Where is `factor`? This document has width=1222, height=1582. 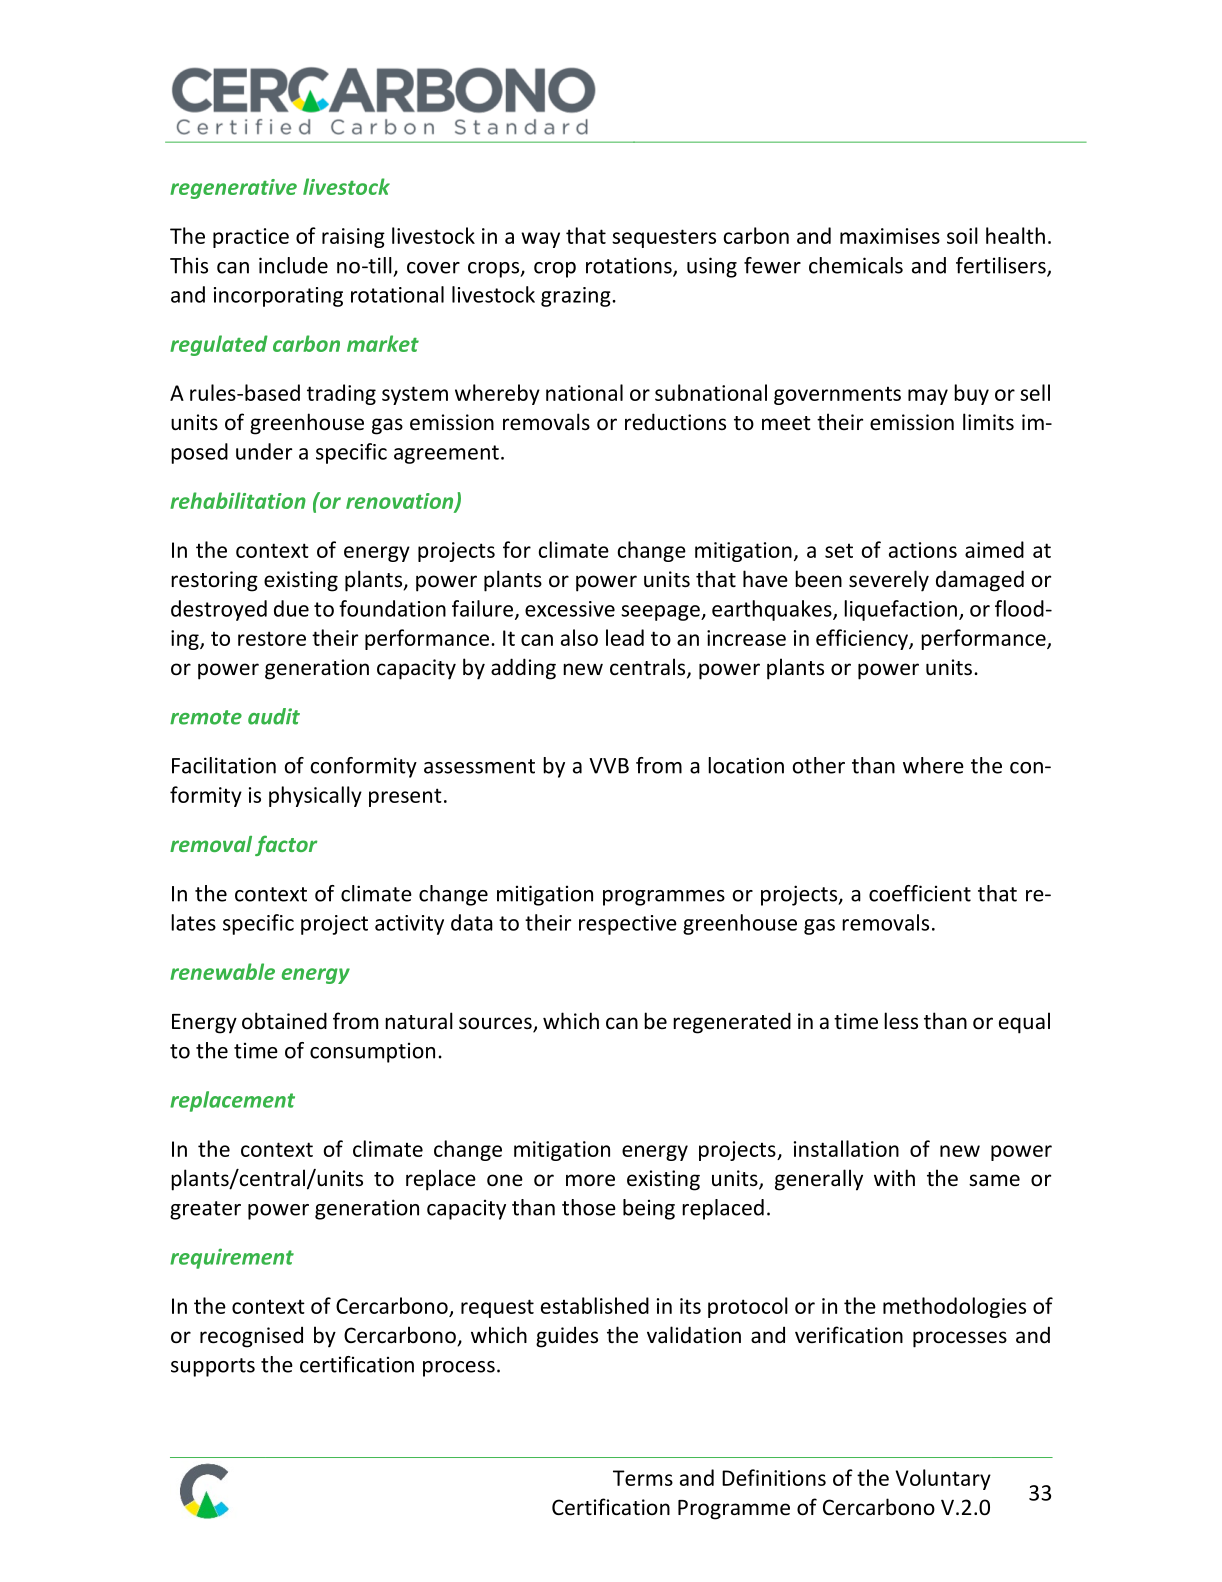
factor is located at coordinates (286, 845).
